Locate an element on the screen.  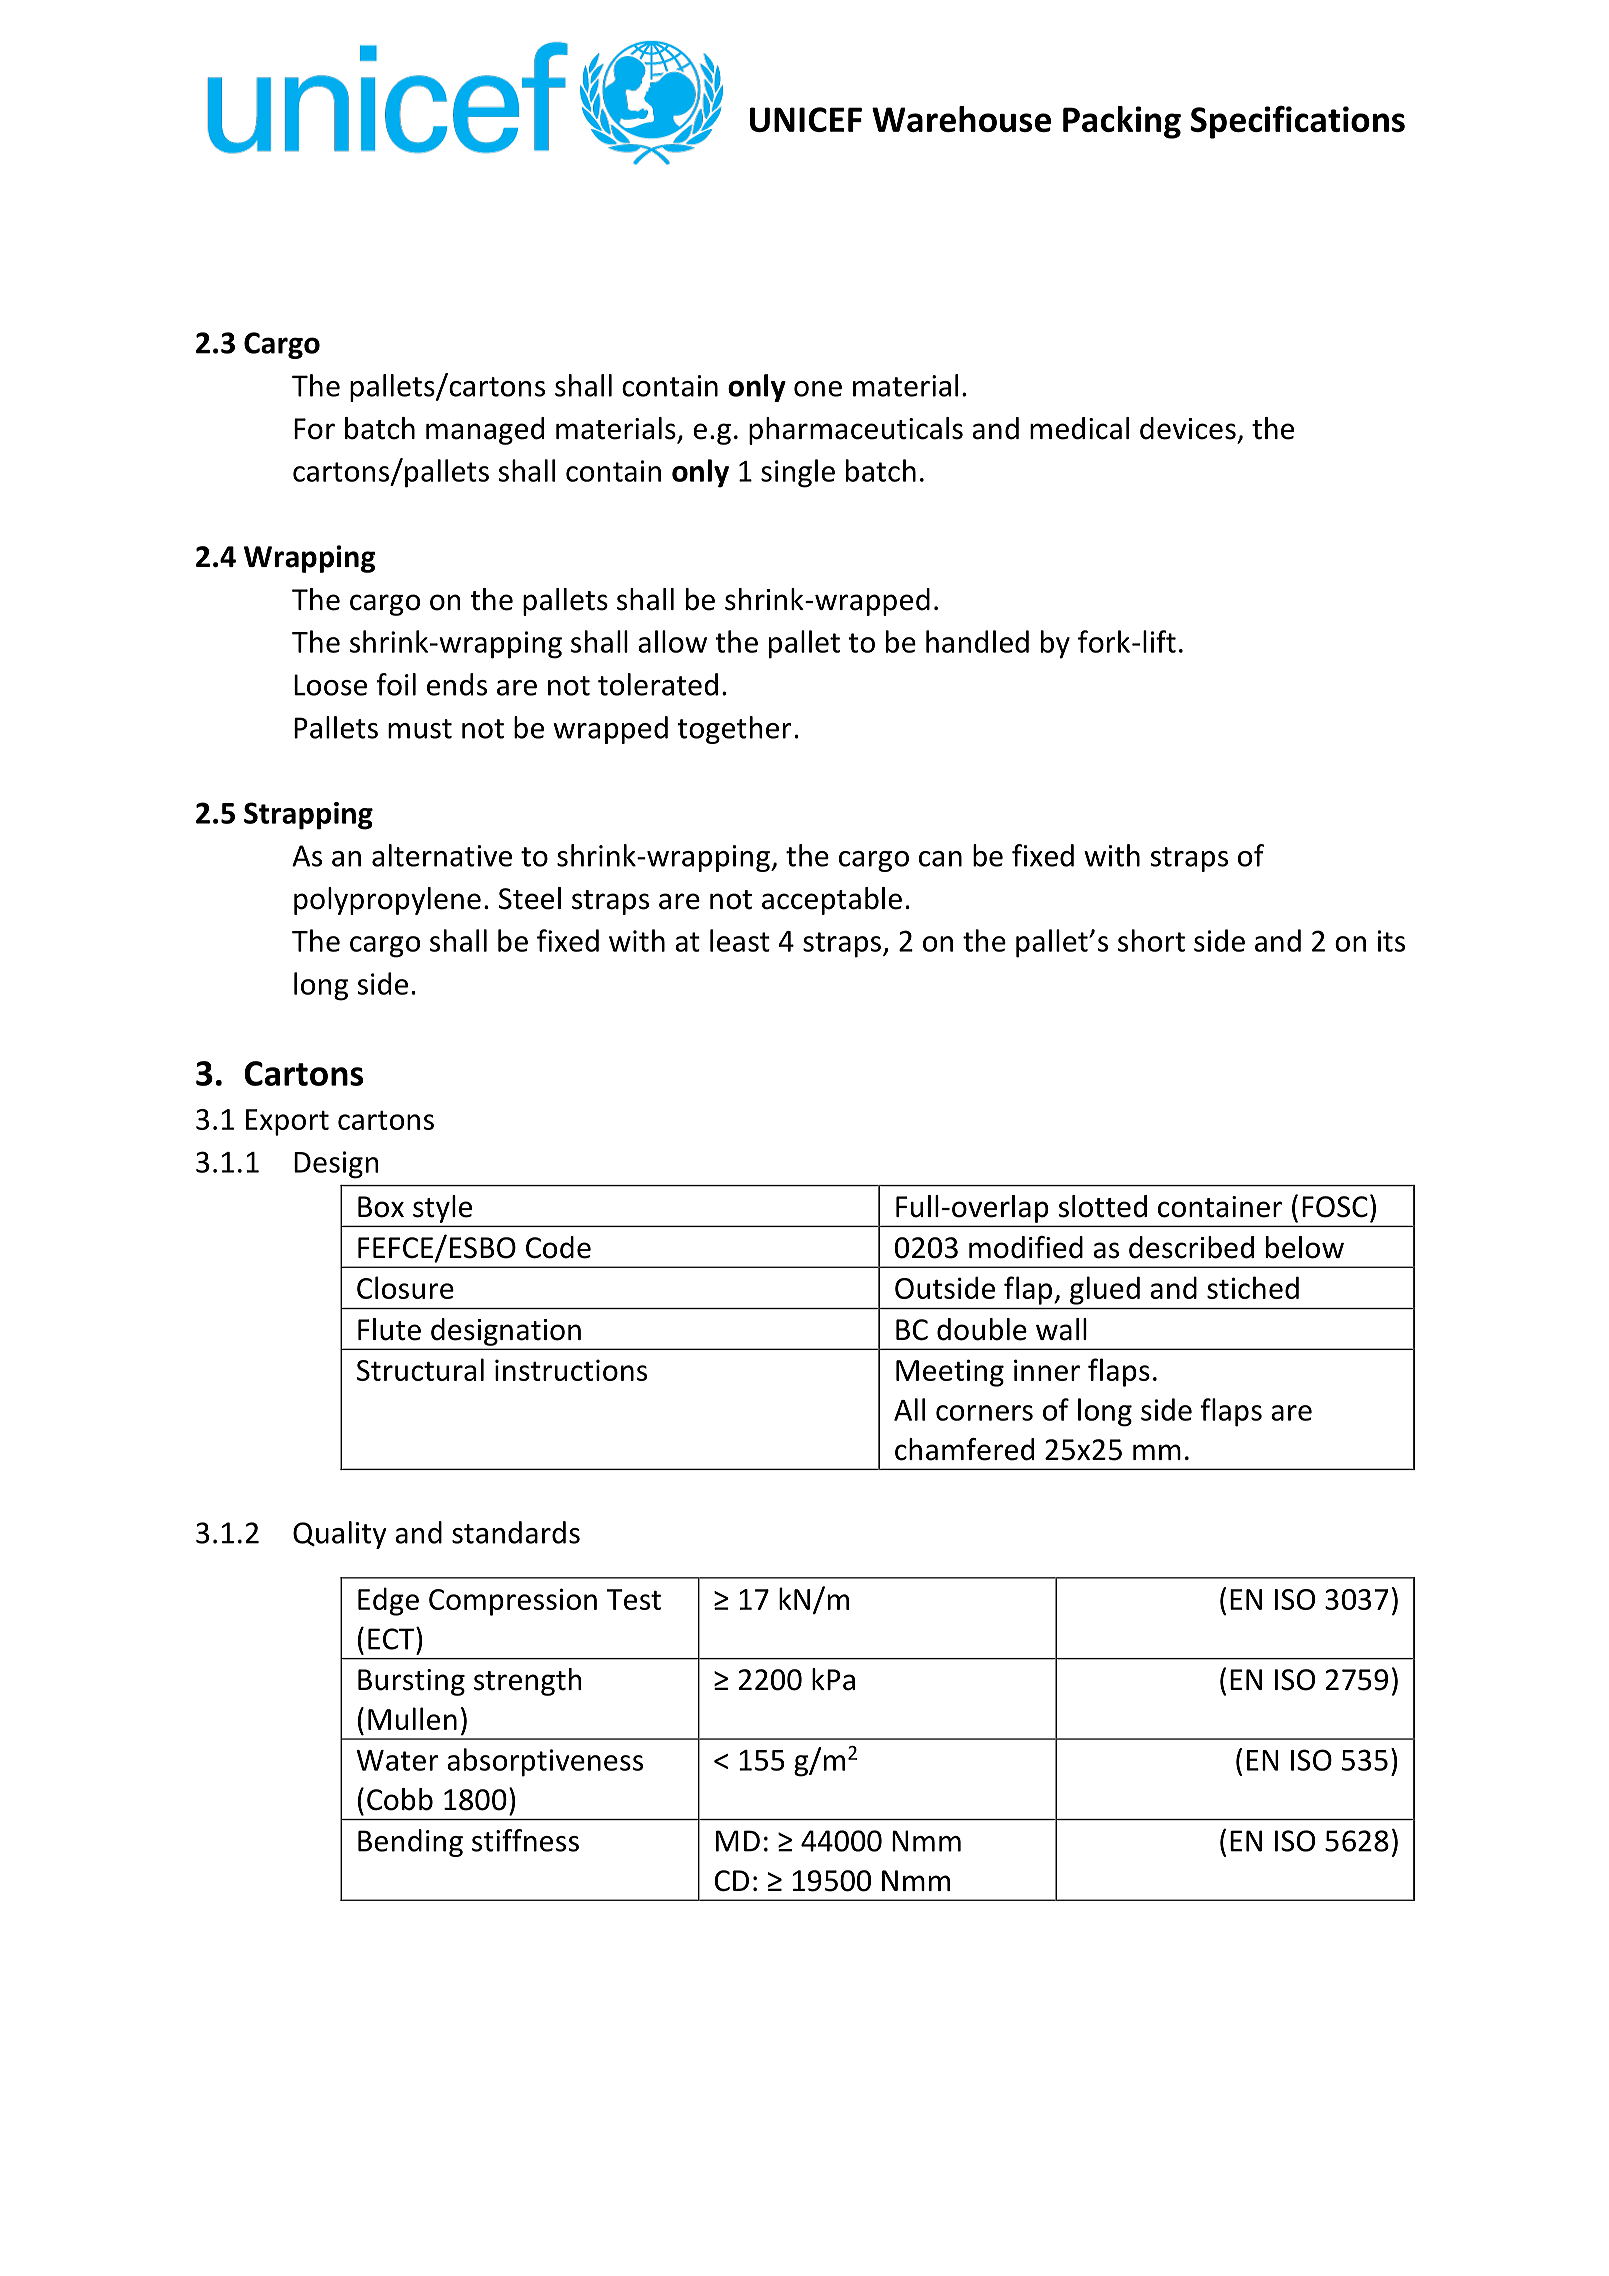
acceptable is located at coordinates (832, 901).
